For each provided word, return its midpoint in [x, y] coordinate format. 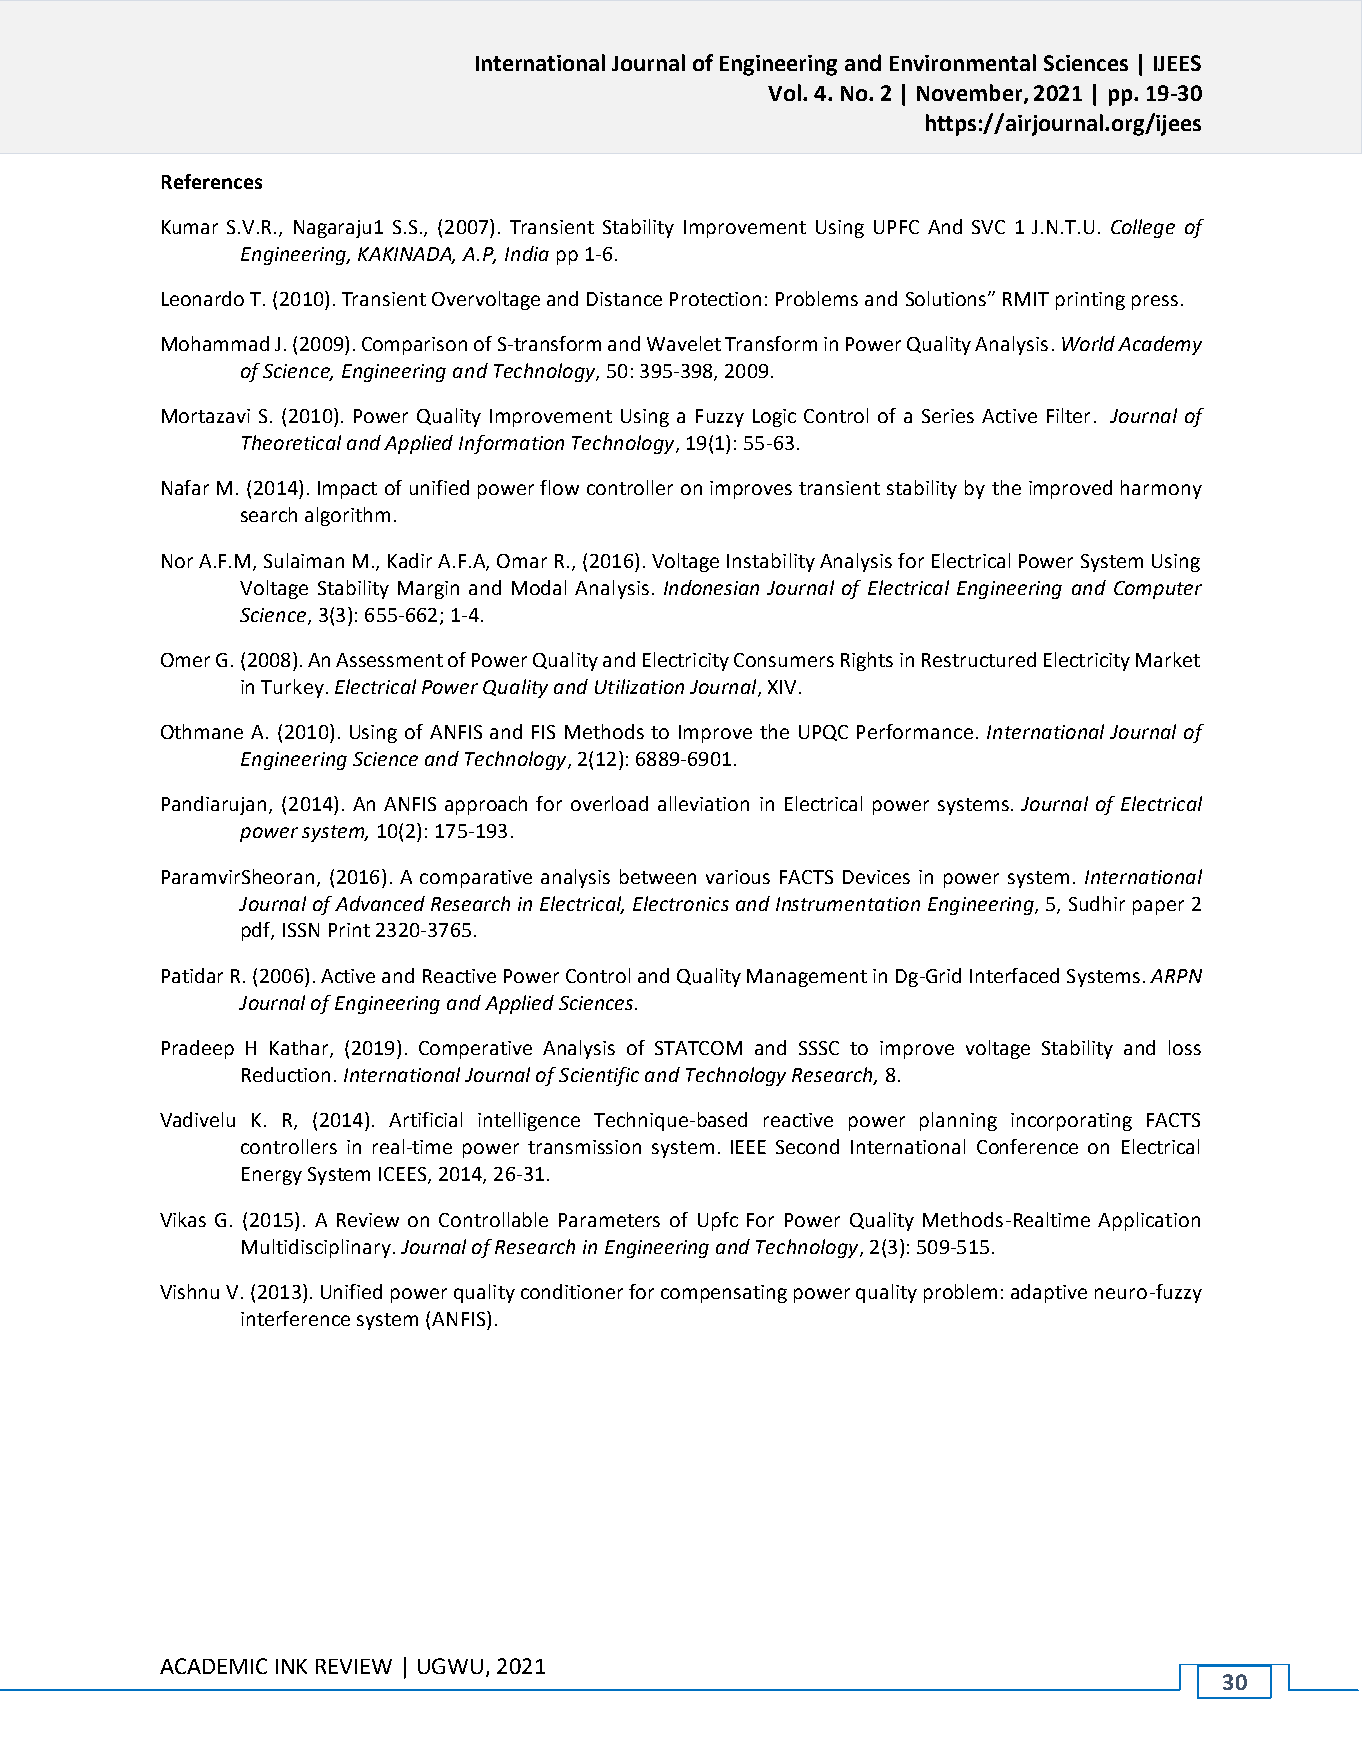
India [527, 253]
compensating [724, 1294]
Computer [1158, 590]
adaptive [1049, 1293]
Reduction [286, 1074]
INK [291, 1666]
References [212, 181]
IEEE [748, 1147]
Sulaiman [304, 560]
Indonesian [711, 587]
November [971, 94]
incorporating [1071, 1122]
